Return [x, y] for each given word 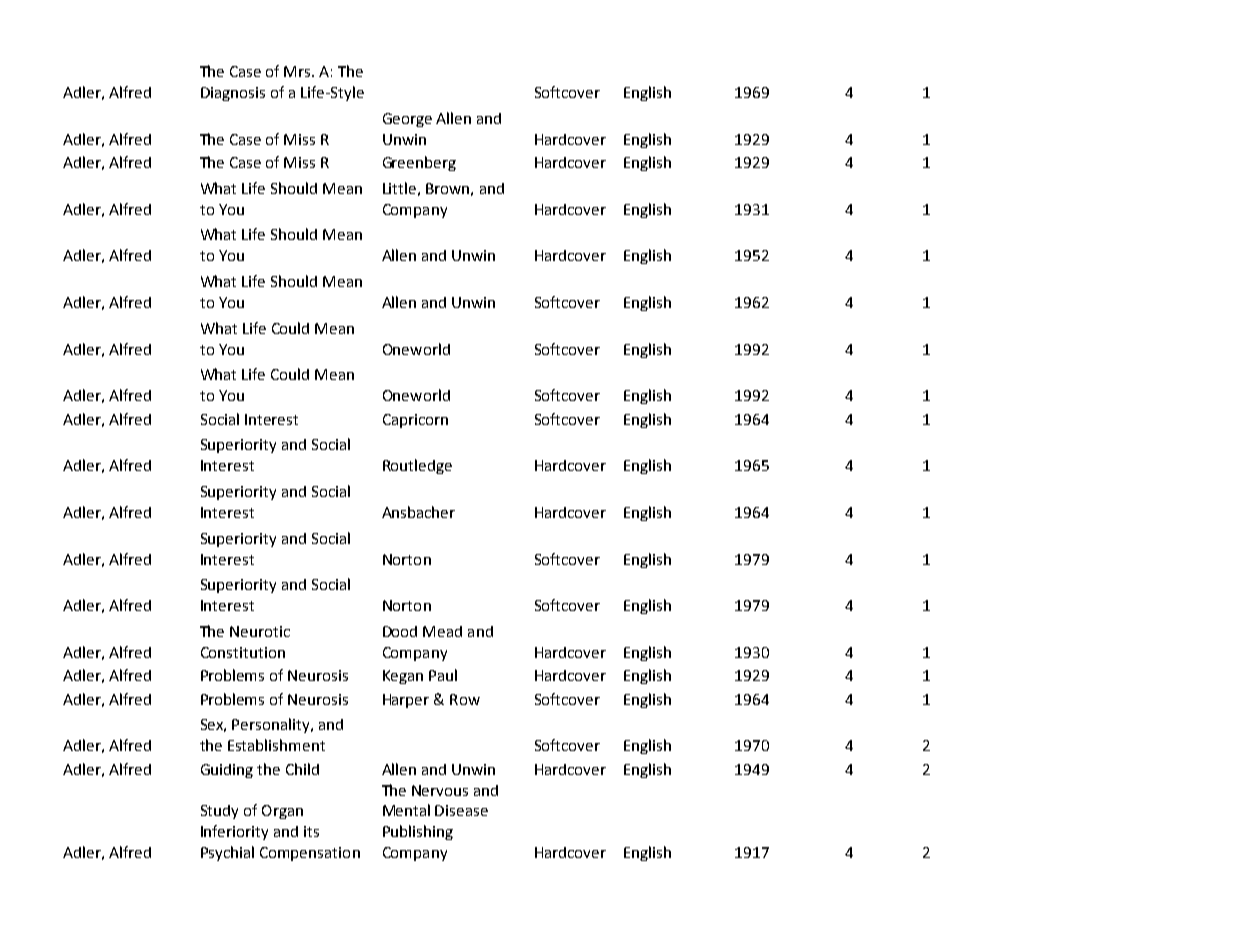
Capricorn [415, 421]
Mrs [298, 71]
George [407, 120]
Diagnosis [233, 94]
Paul [443, 675]
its [311, 831]
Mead [442, 631]
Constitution [243, 652]
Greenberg [419, 163]
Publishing [418, 832]
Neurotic [260, 631]
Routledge [417, 466]
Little [399, 188]
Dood [400, 631]
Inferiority [234, 832]
